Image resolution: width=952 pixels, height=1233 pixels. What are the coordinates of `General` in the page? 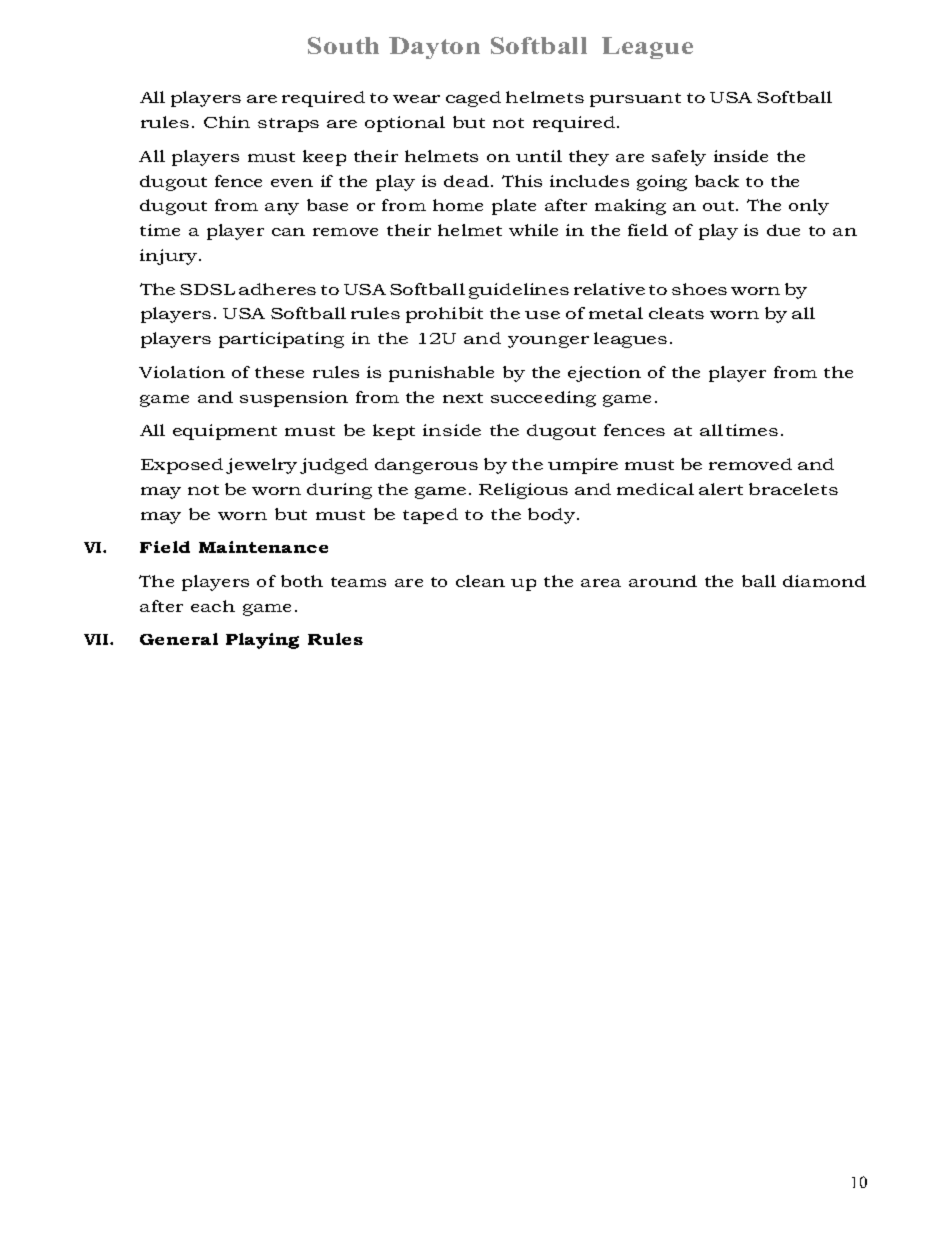 It's located at (179, 639).
